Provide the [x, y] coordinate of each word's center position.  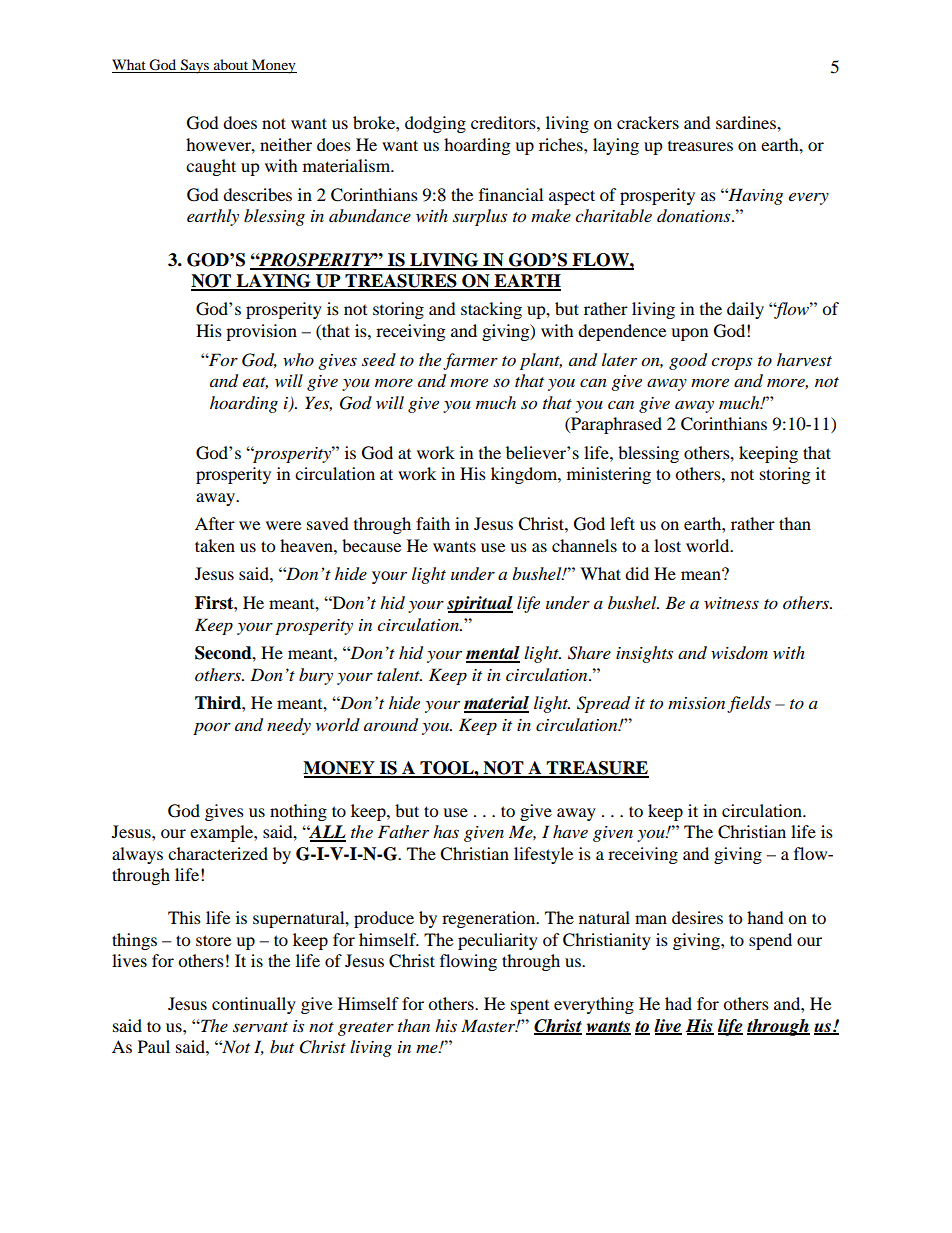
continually [254, 1005]
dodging [435, 124]
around [391, 725]
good [688, 361]
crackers [648, 122]
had [678, 1003]
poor [212, 728]
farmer [470, 361]
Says [195, 66]
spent [530, 1007]
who [298, 359]
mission [696, 703]
